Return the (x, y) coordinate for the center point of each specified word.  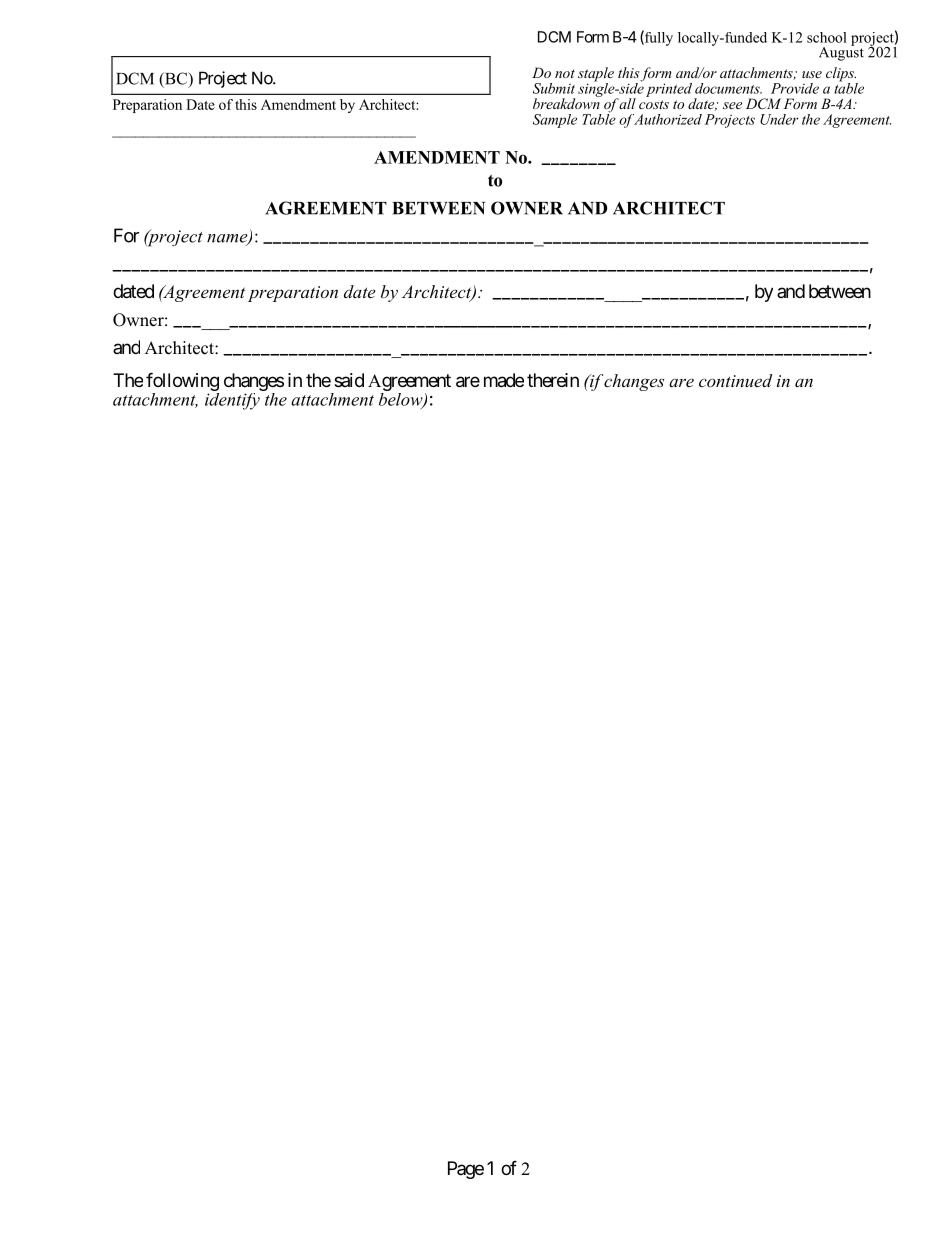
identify (233, 400)
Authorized (666, 119)
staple (596, 75)
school (827, 37)
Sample (555, 121)
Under (779, 119)
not (565, 73)
